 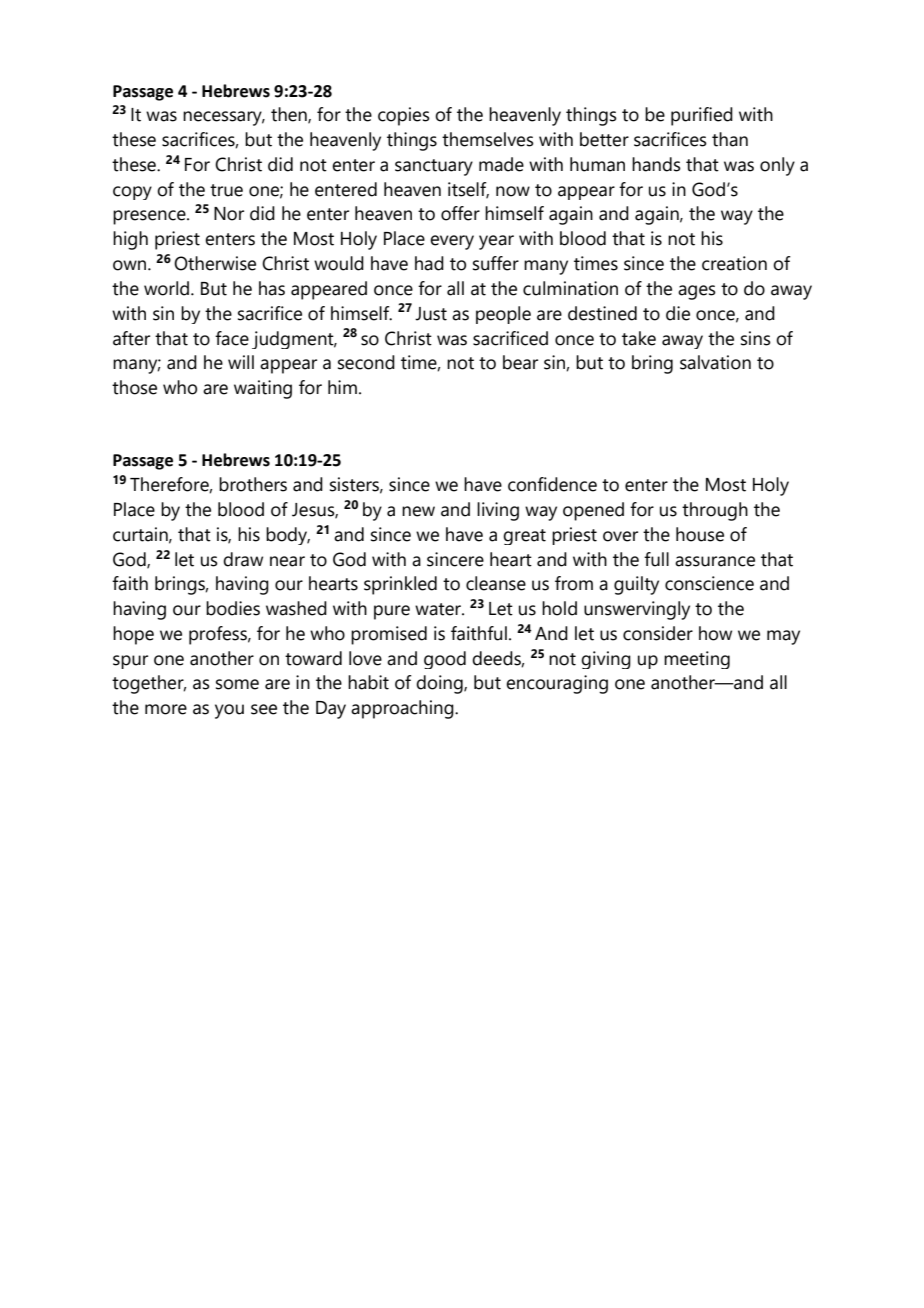 What do you see at coordinates (715, 362) in the image?
I see `salvation` at bounding box center [715, 362].
